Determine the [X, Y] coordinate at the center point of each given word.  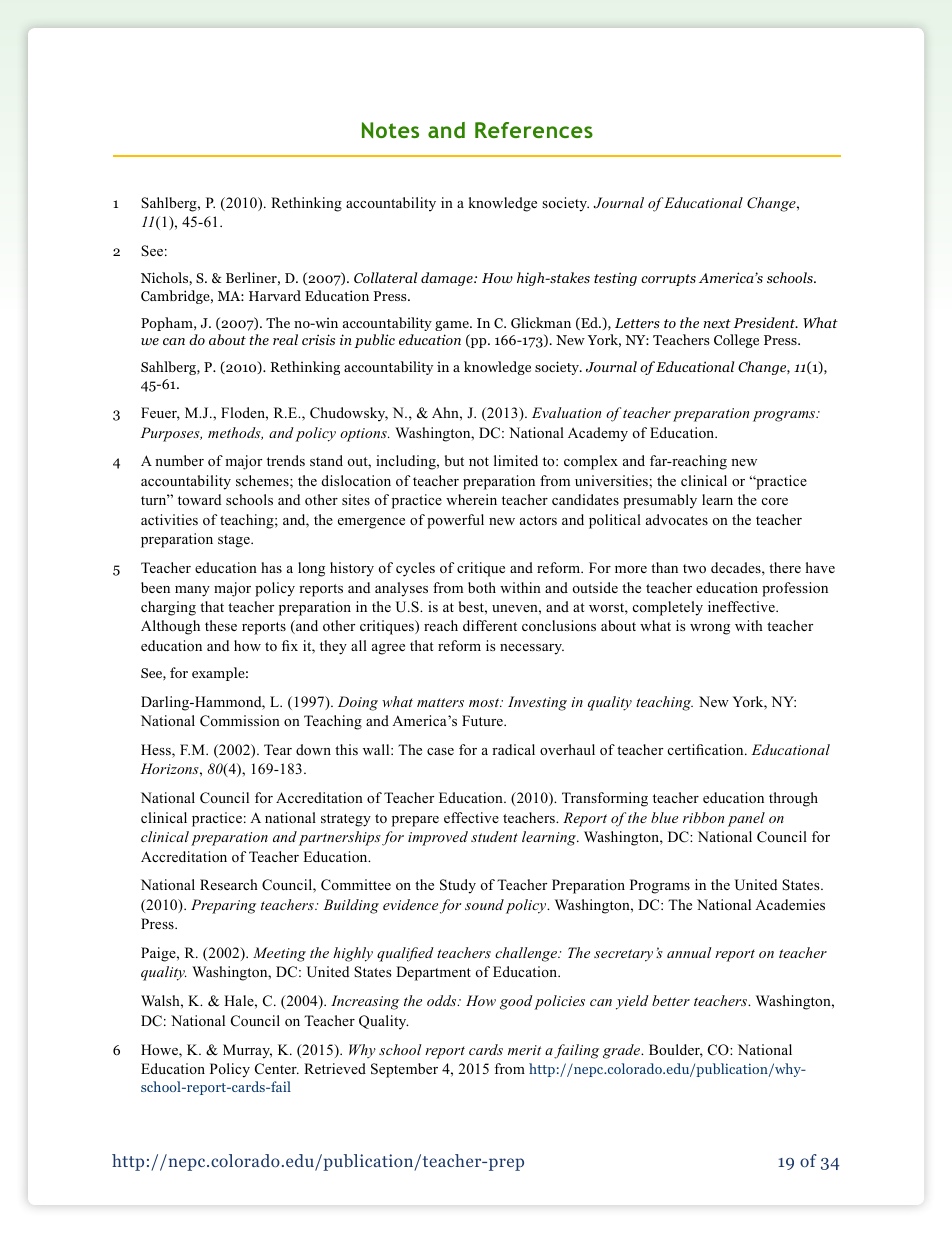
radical [513, 749]
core [775, 501]
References [534, 130]
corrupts [668, 280]
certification [707, 750]
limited [516, 460]
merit [524, 1050]
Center [277, 1069]
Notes [390, 130]
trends [286, 460]
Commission [240, 721]
